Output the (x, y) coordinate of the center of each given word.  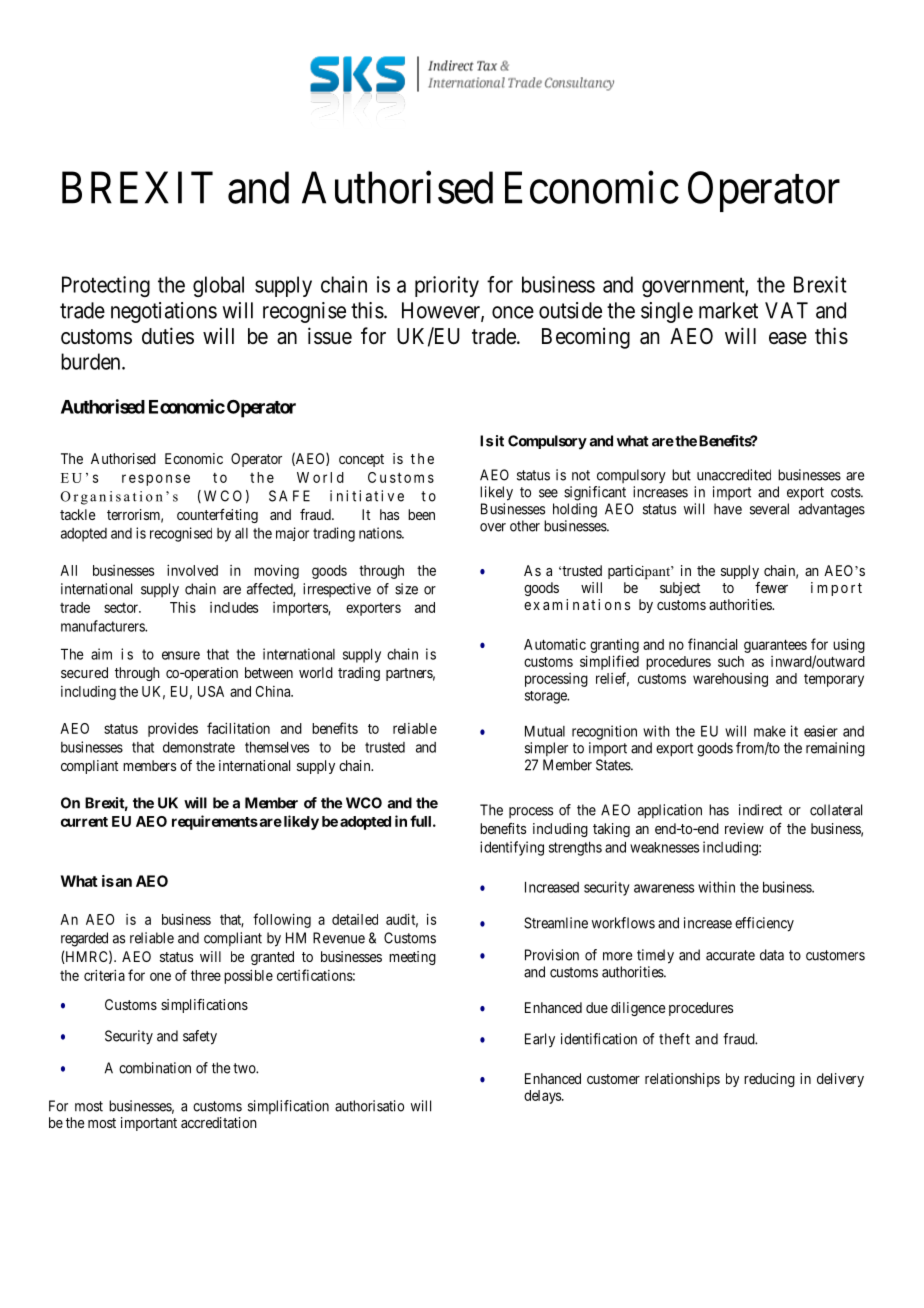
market (728, 310)
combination (155, 1068)
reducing (769, 1080)
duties (168, 336)
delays (542, 1097)
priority (447, 286)
